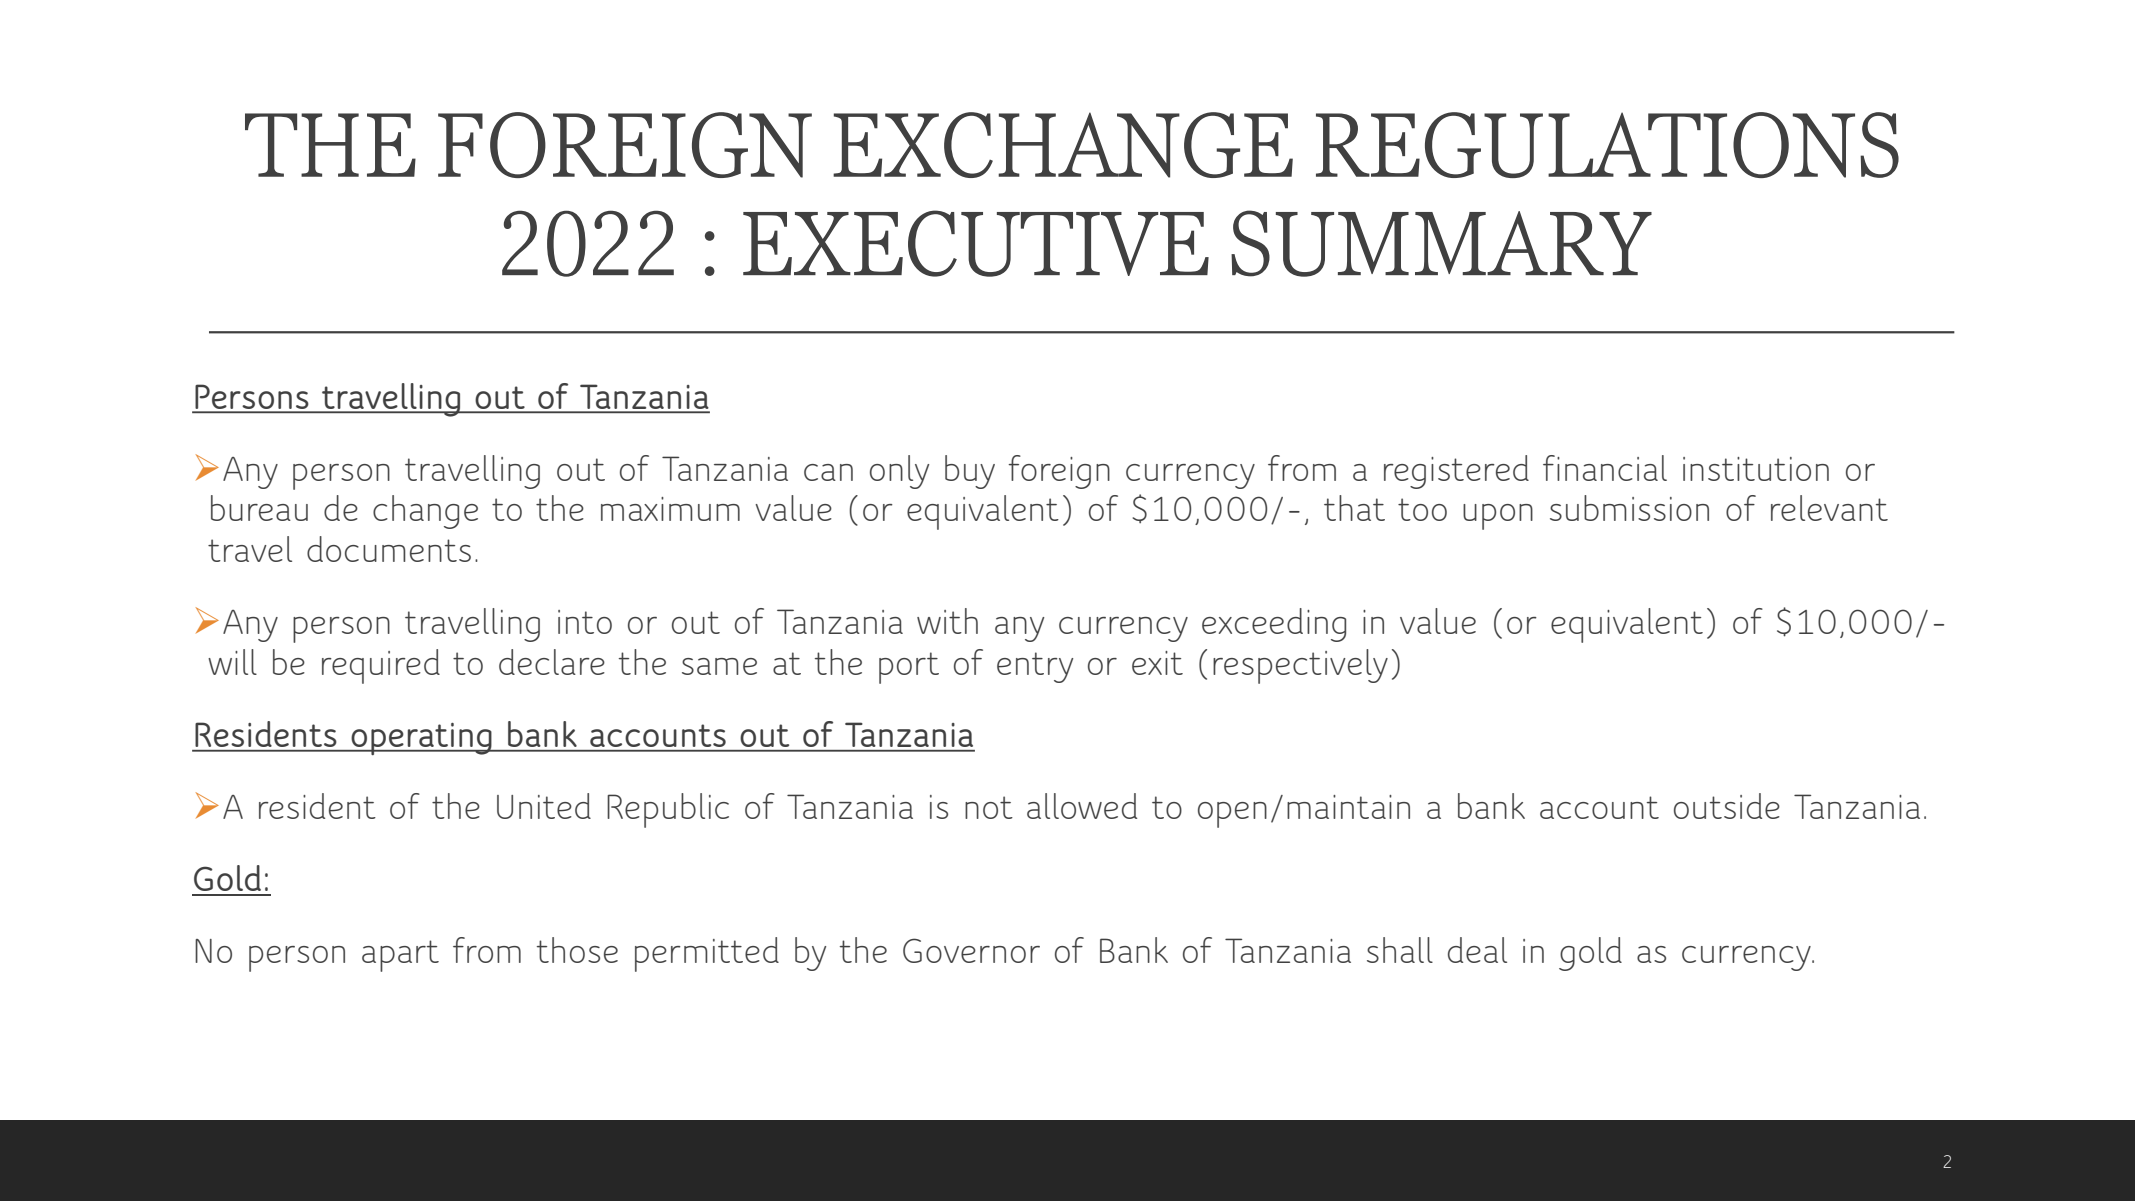 The height and width of the page is (1201, 2135). I want to click on bureau, so click(259, 508).
